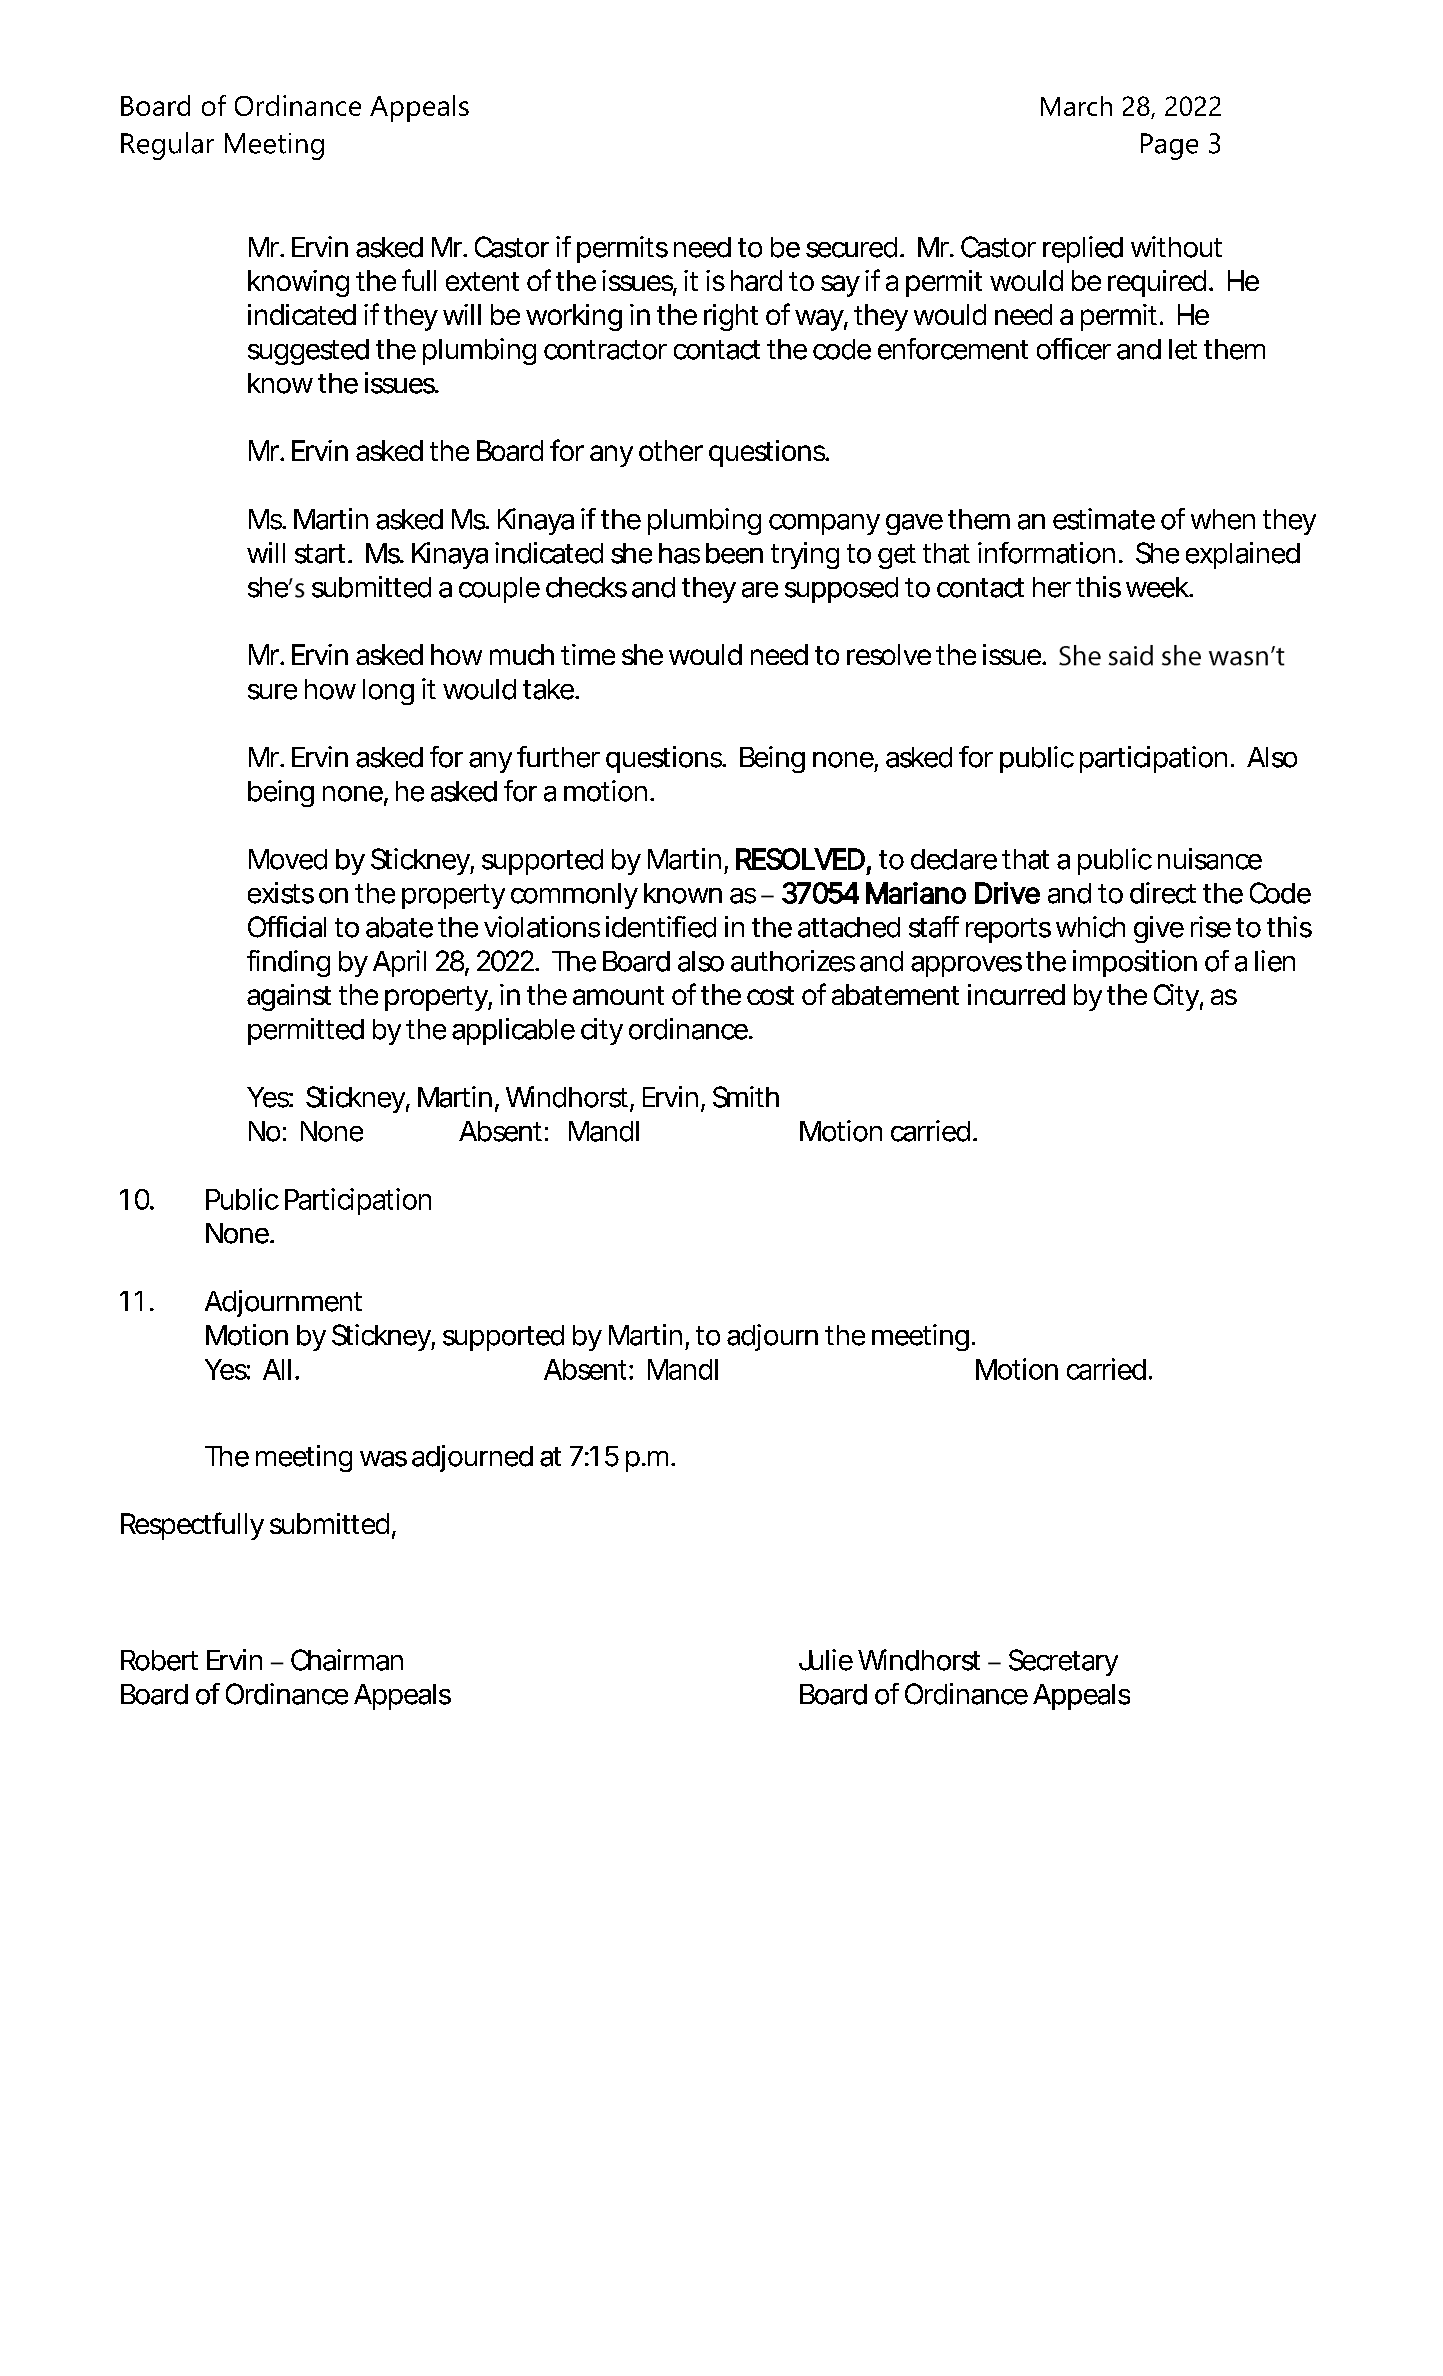 The height and width of the screenshot is (2376, 1443). Describe the element at coordinates (167, 146) in the screenshot. I see `Regular` at that location.
